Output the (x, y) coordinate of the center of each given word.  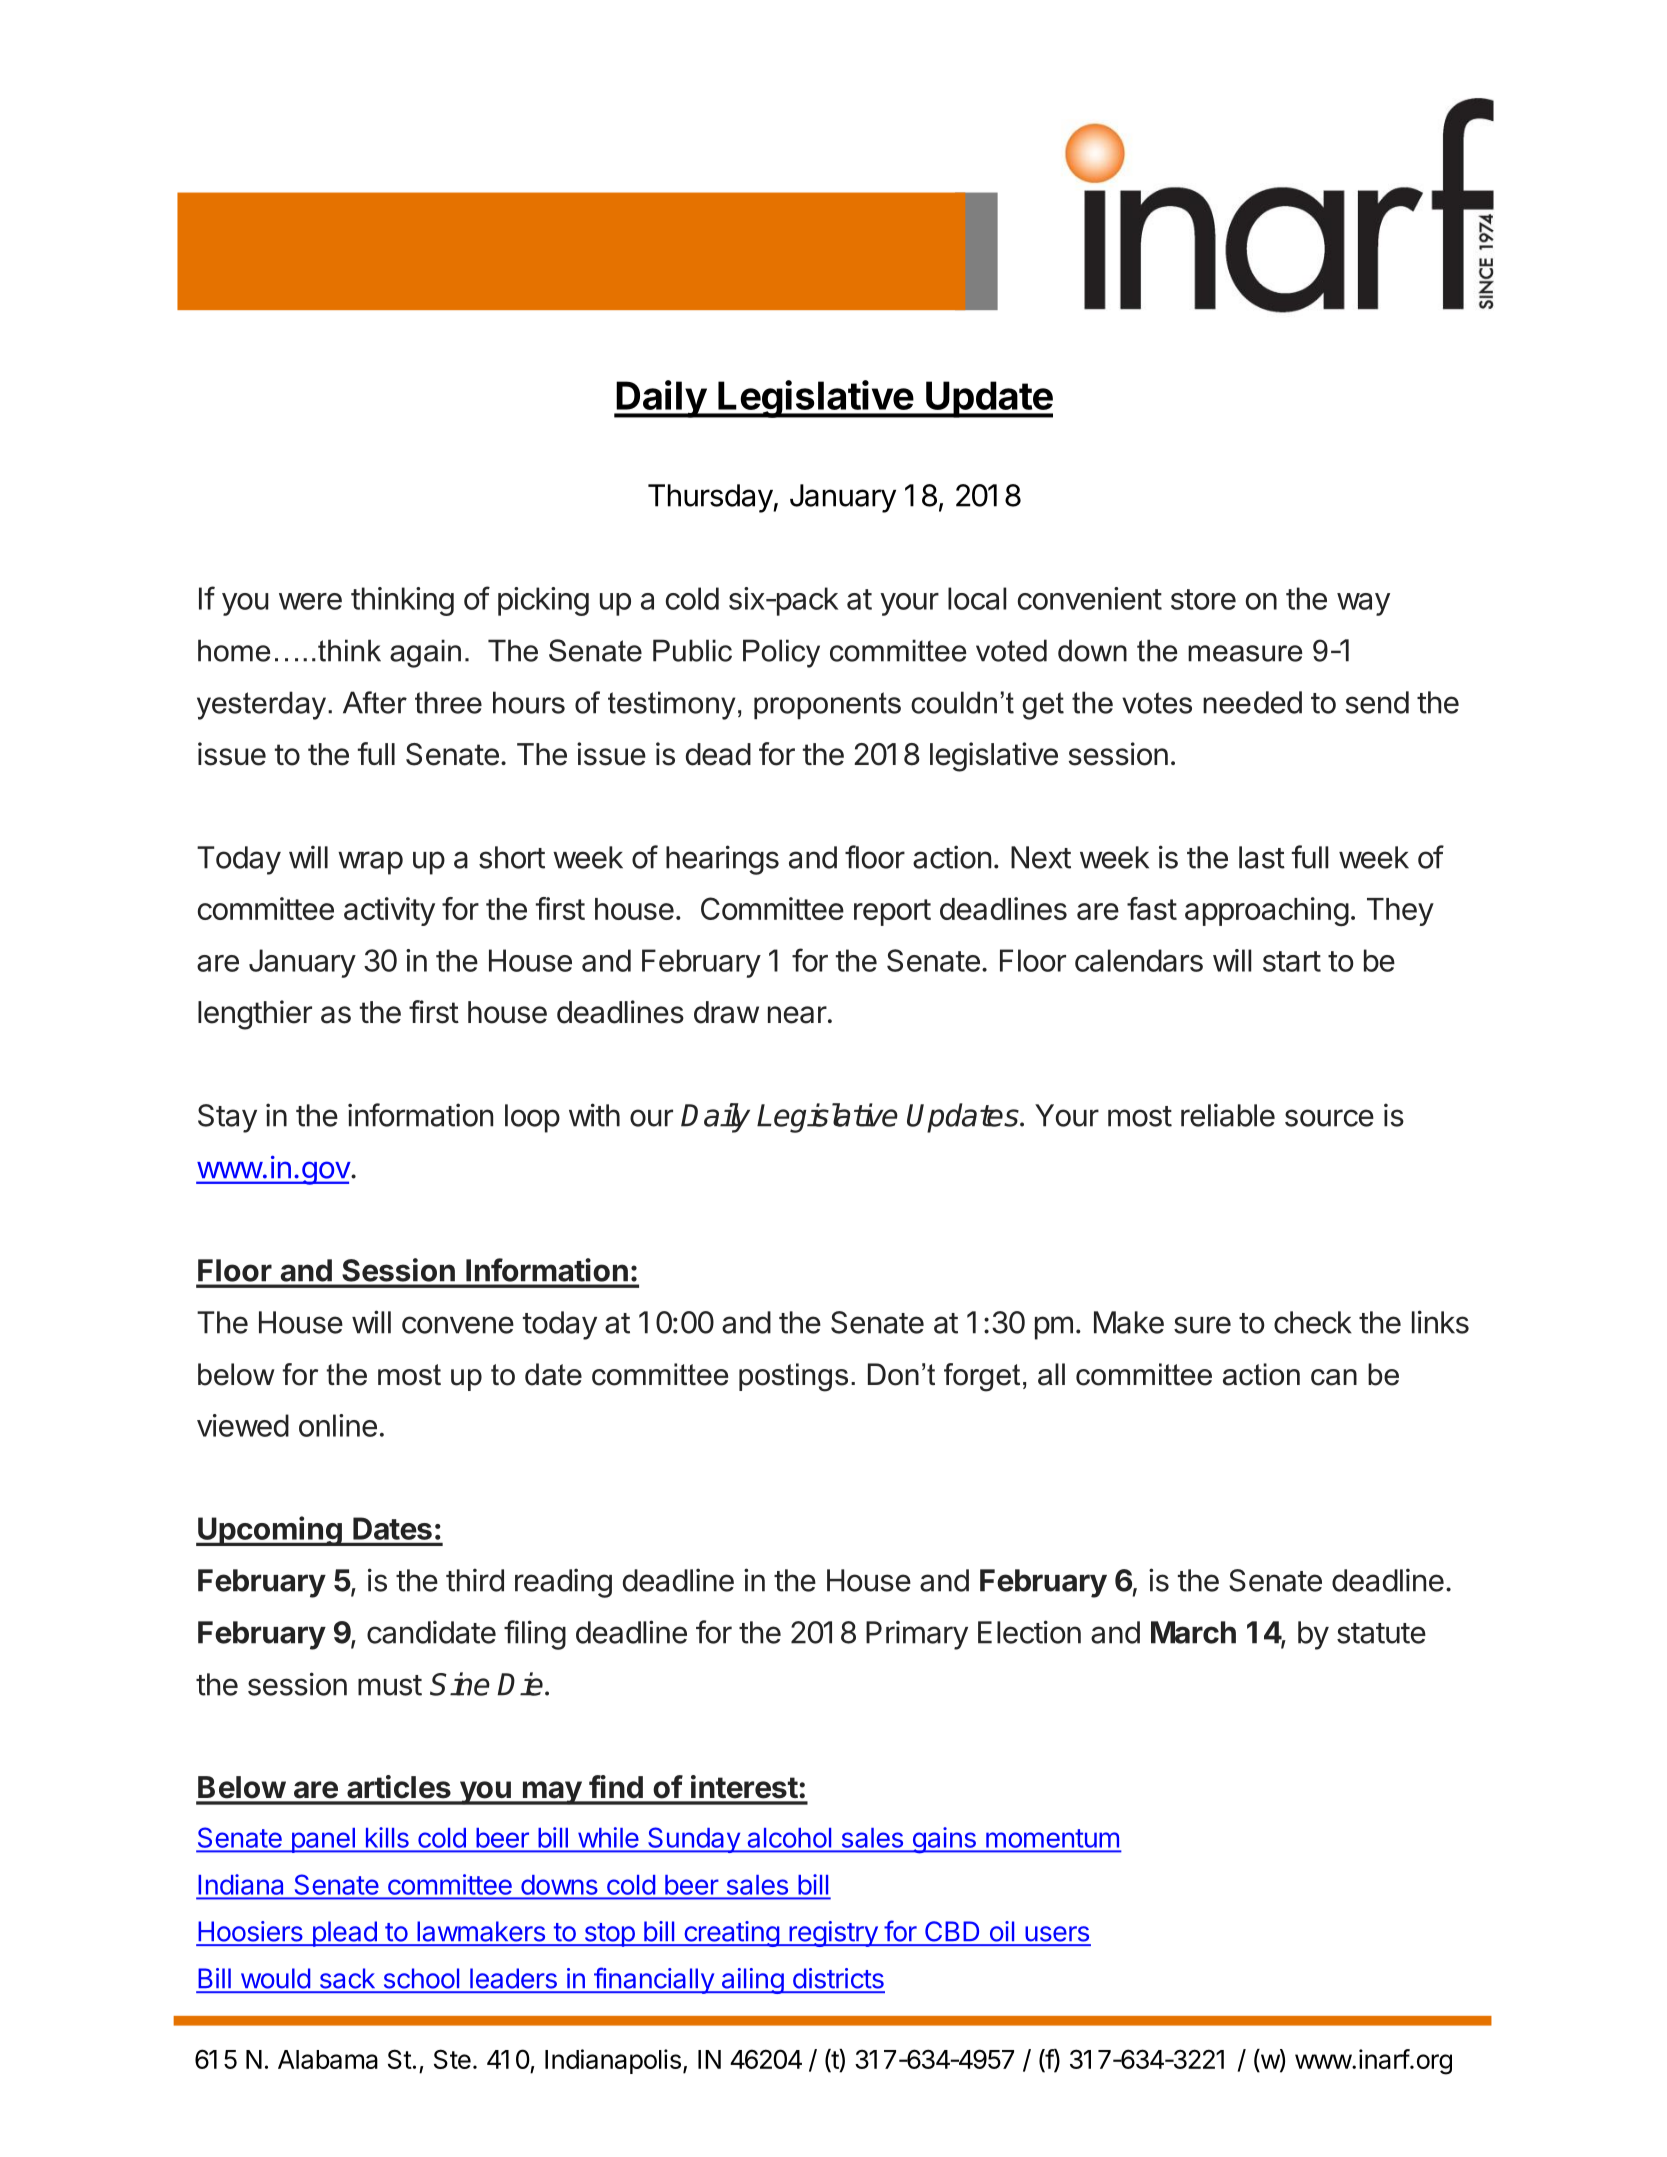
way (1363, 604)
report (892, 912)
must (390, 1685)
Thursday (711, 498)
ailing (752, 1981)
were (310, 601)
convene (458, 1325)
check (1313, 1322)
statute (1381, 1633)
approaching (1267, 911)
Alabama (328, 2059)
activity (389, 911)
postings (793, 1377)
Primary (917, 1635)
